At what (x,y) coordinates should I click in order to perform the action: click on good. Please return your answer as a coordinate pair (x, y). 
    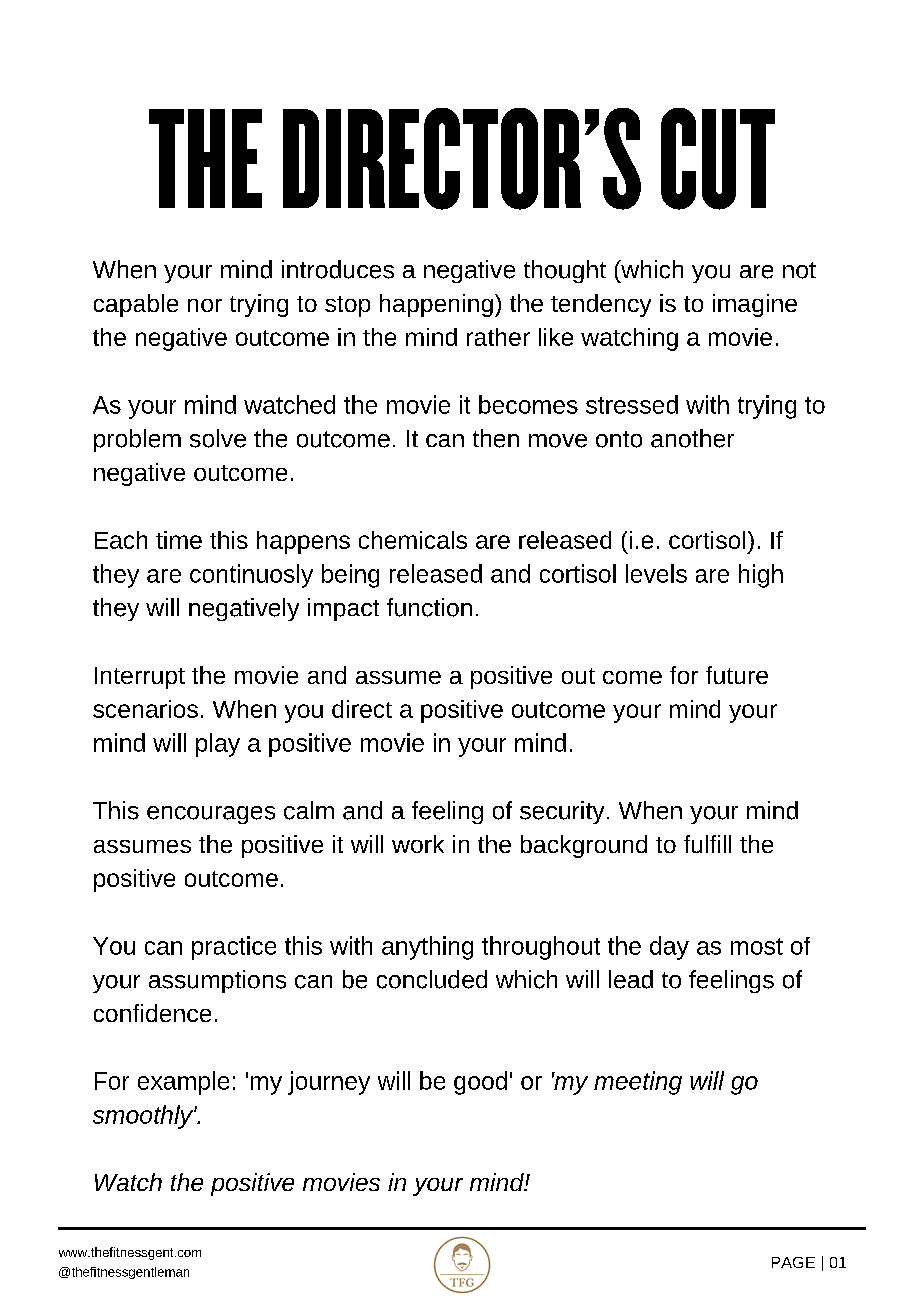
    Looking at the image, I should click on (480, 1083).
